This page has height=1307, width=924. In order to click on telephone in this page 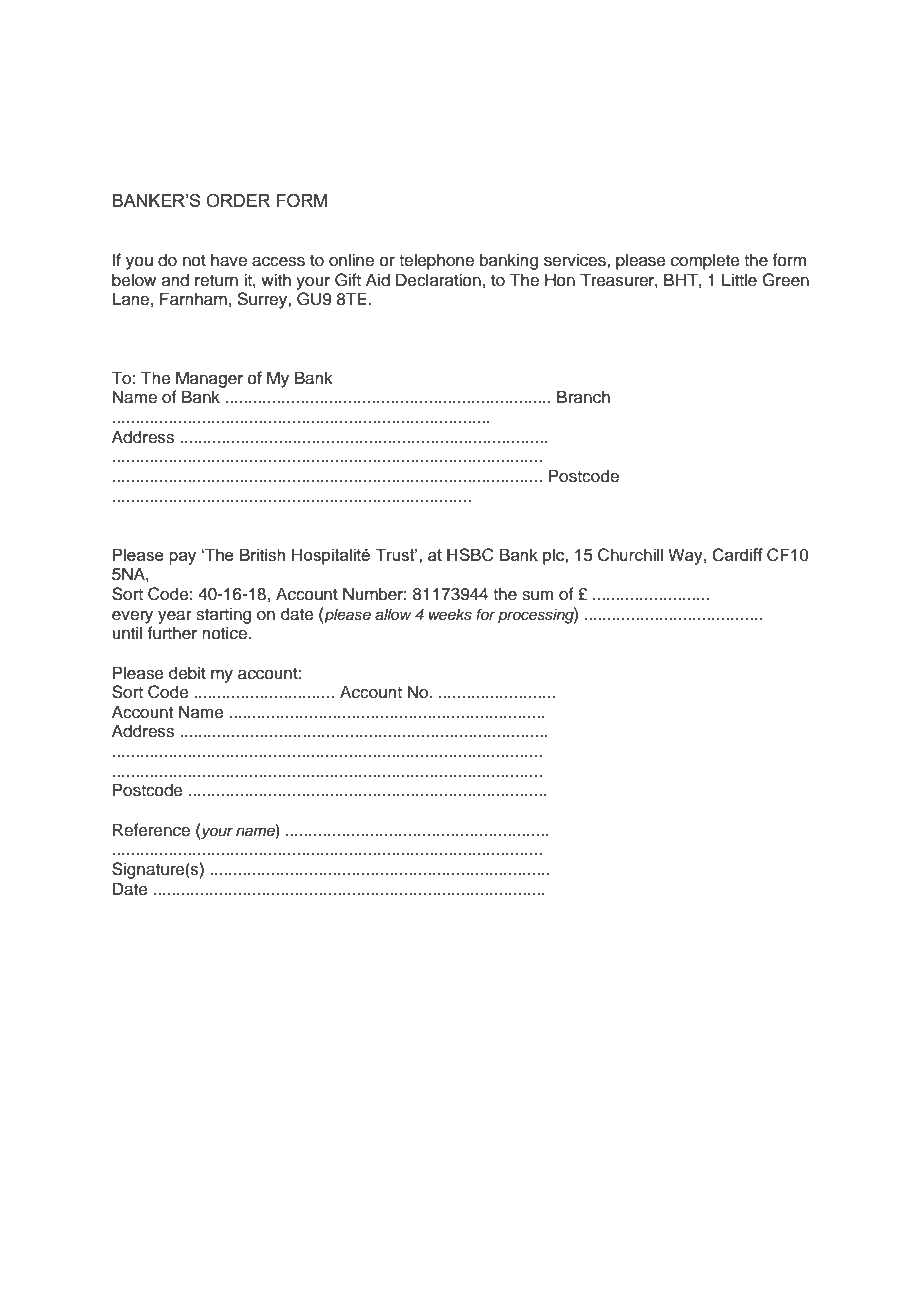, I will do `click(436, 261)`.
